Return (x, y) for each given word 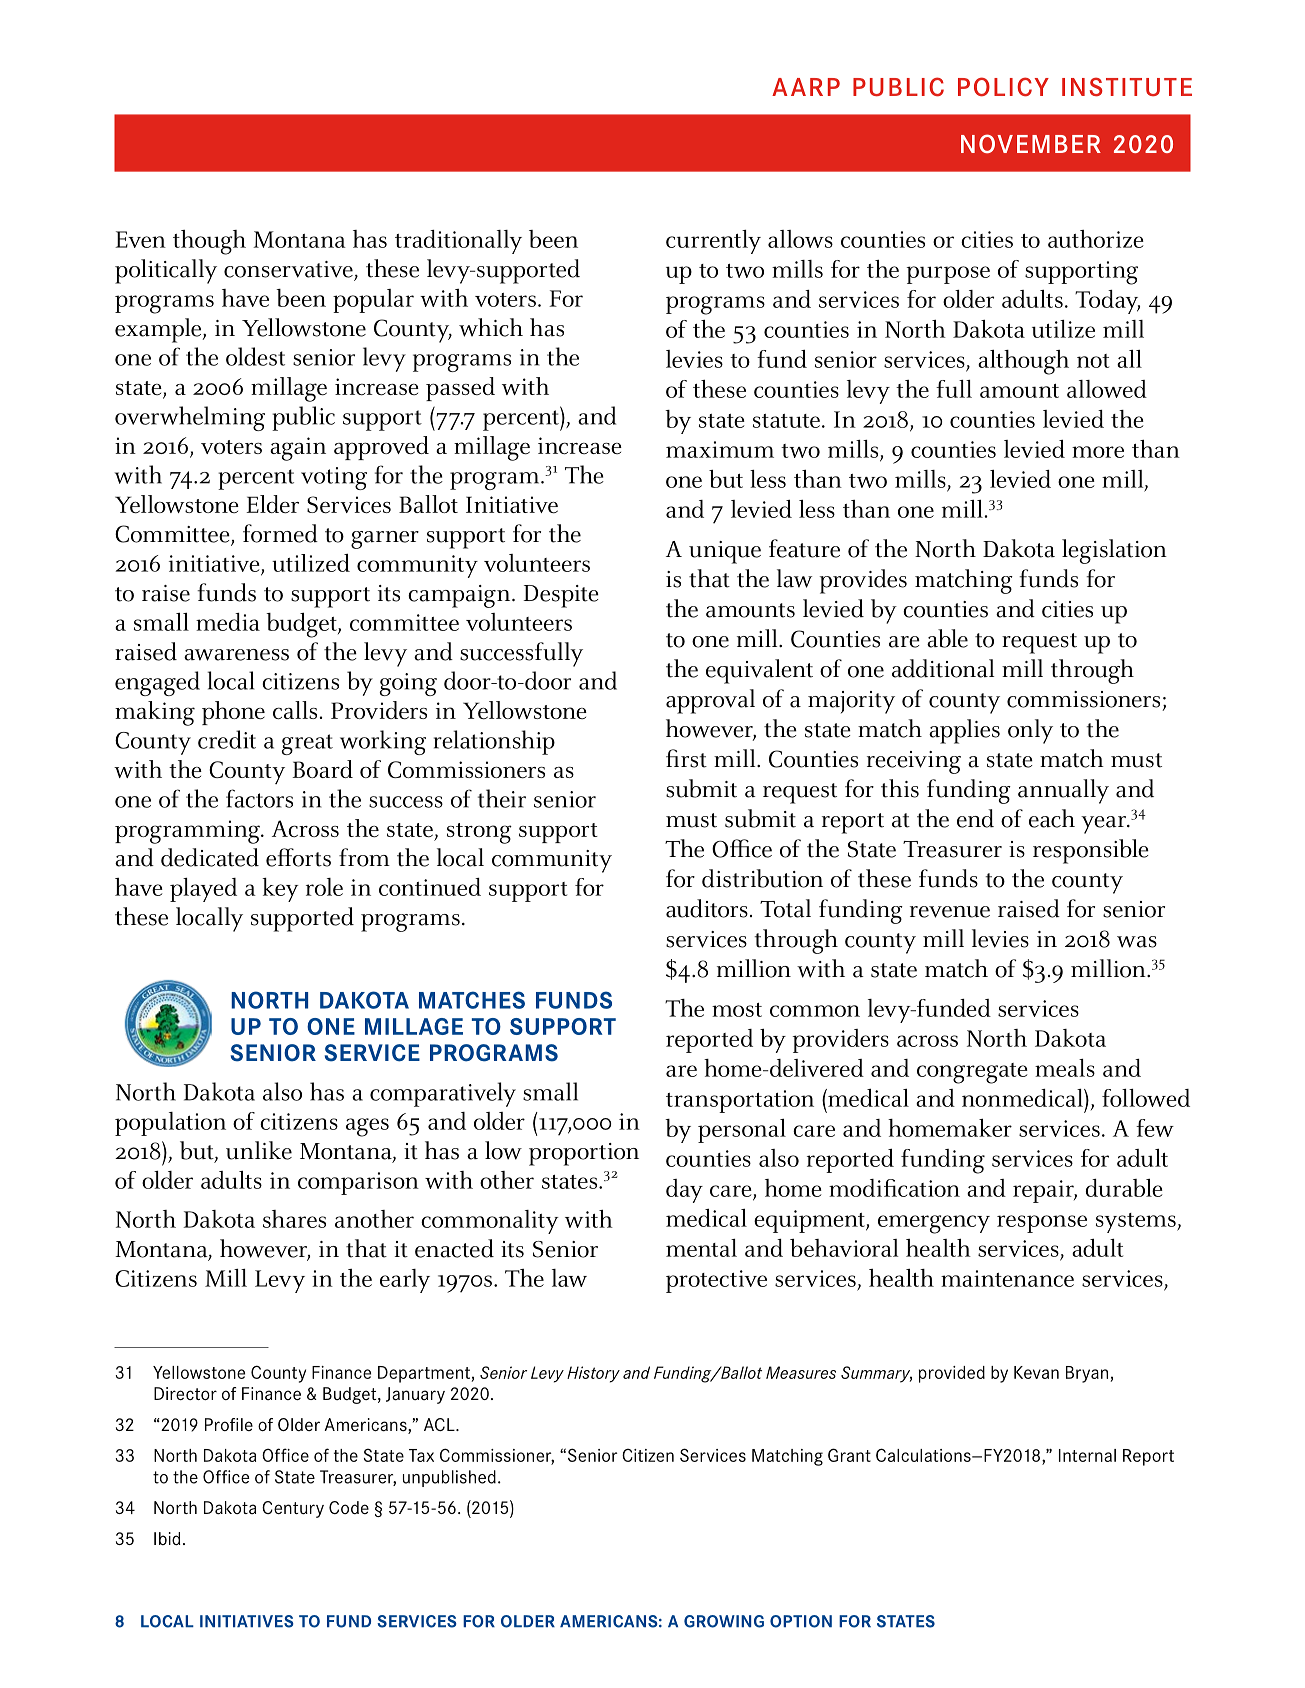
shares (294, 1219)
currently (713, 242)
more (1098, 452)
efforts (298, 857)
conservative (288, 269)
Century (293, 1509)
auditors (707, 908)
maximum (720, 449)
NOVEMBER (1031, 143)
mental (701, 1248)
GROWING (724, 1621)
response (1042, 1224)
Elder (272, 504)
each (1052, 818)
